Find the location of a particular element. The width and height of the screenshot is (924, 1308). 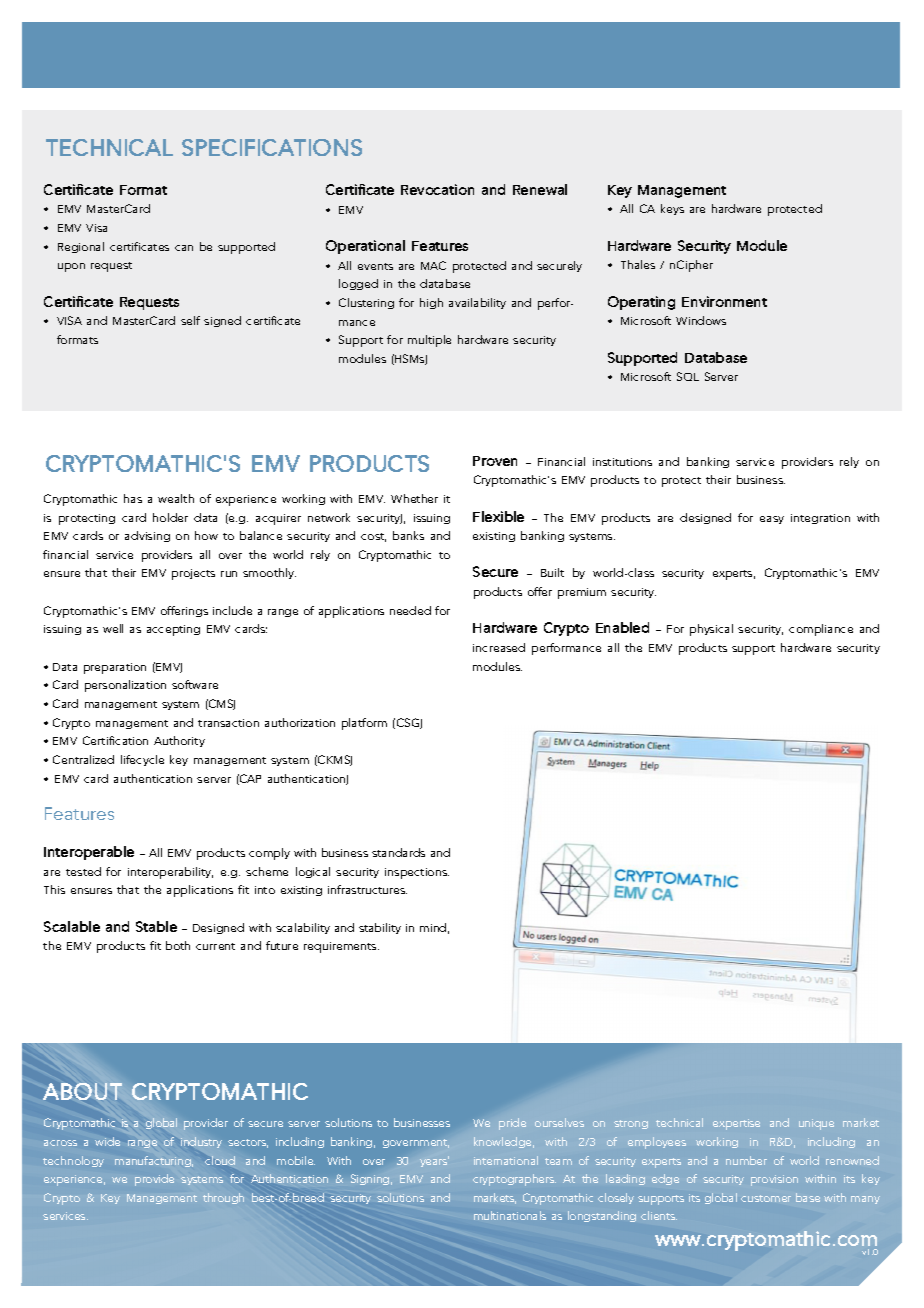

through is located at coordinates (223, 1198).
